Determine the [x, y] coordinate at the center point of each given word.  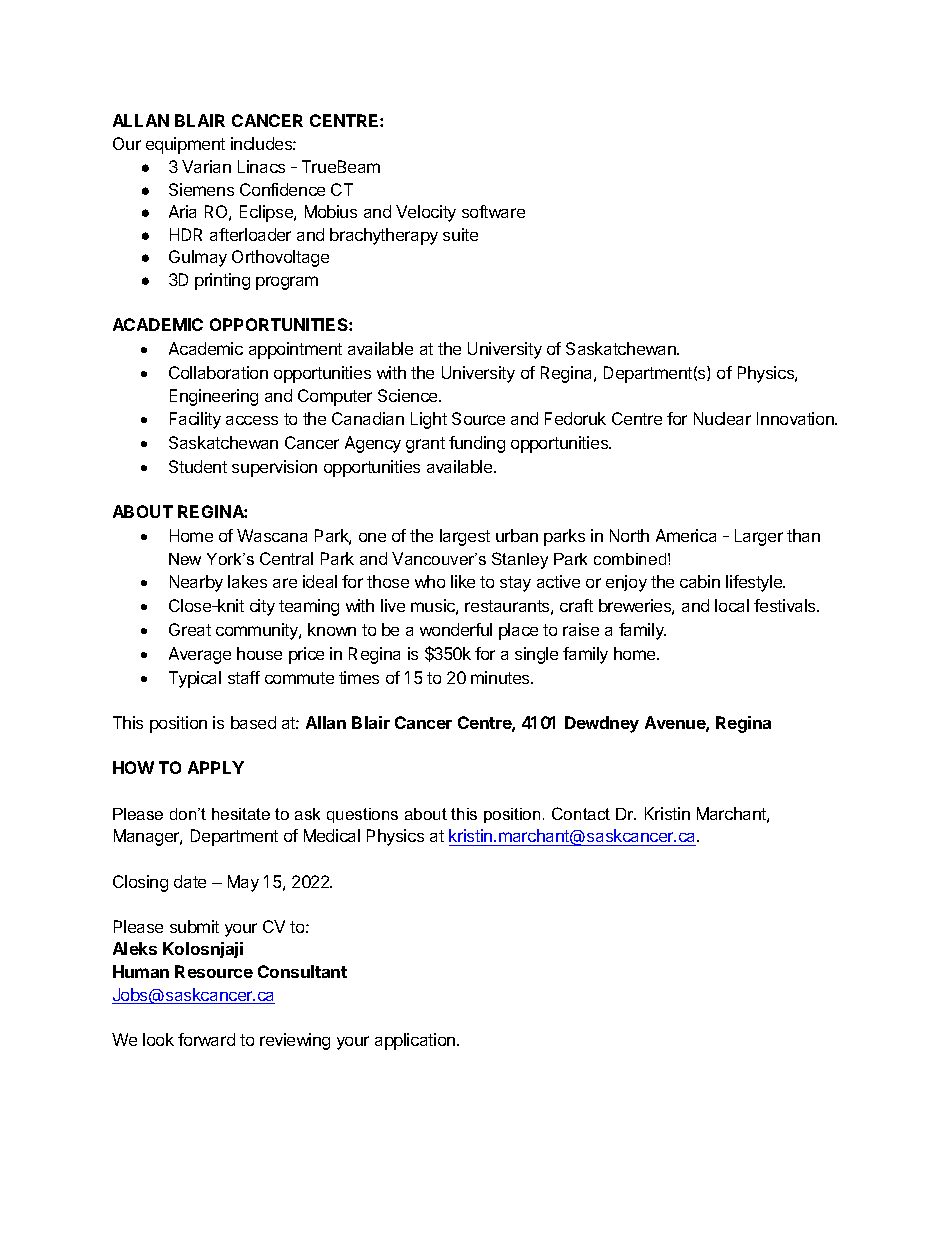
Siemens [201, 189]
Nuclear [722, 418]
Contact [581, 813]
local [732, 605]
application [416, 1041]
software [493, 211]
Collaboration [218, 372]
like [463, 581]
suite [460, 234]
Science [409, 395]
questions [362, 815]
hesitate [241, 814]
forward [206, 1039]
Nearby [196, 583]
